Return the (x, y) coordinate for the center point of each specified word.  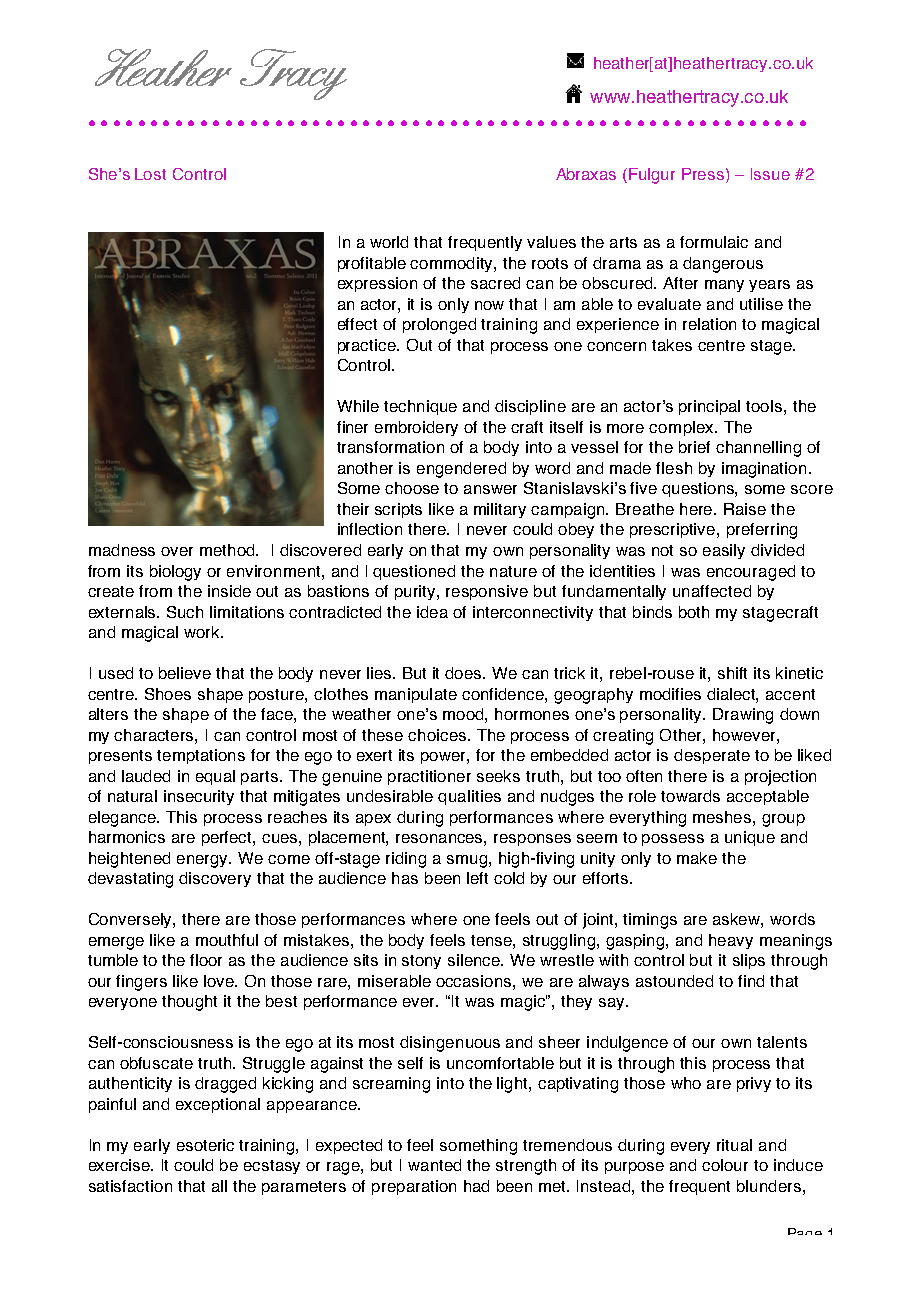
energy (204, 861)
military (500, 510)
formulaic (714, 242)
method (229, 550)
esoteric (205, 1145)
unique (750, 838)
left (477, 878)
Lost (150, 174)
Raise (745, 509)
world (389, 242)
